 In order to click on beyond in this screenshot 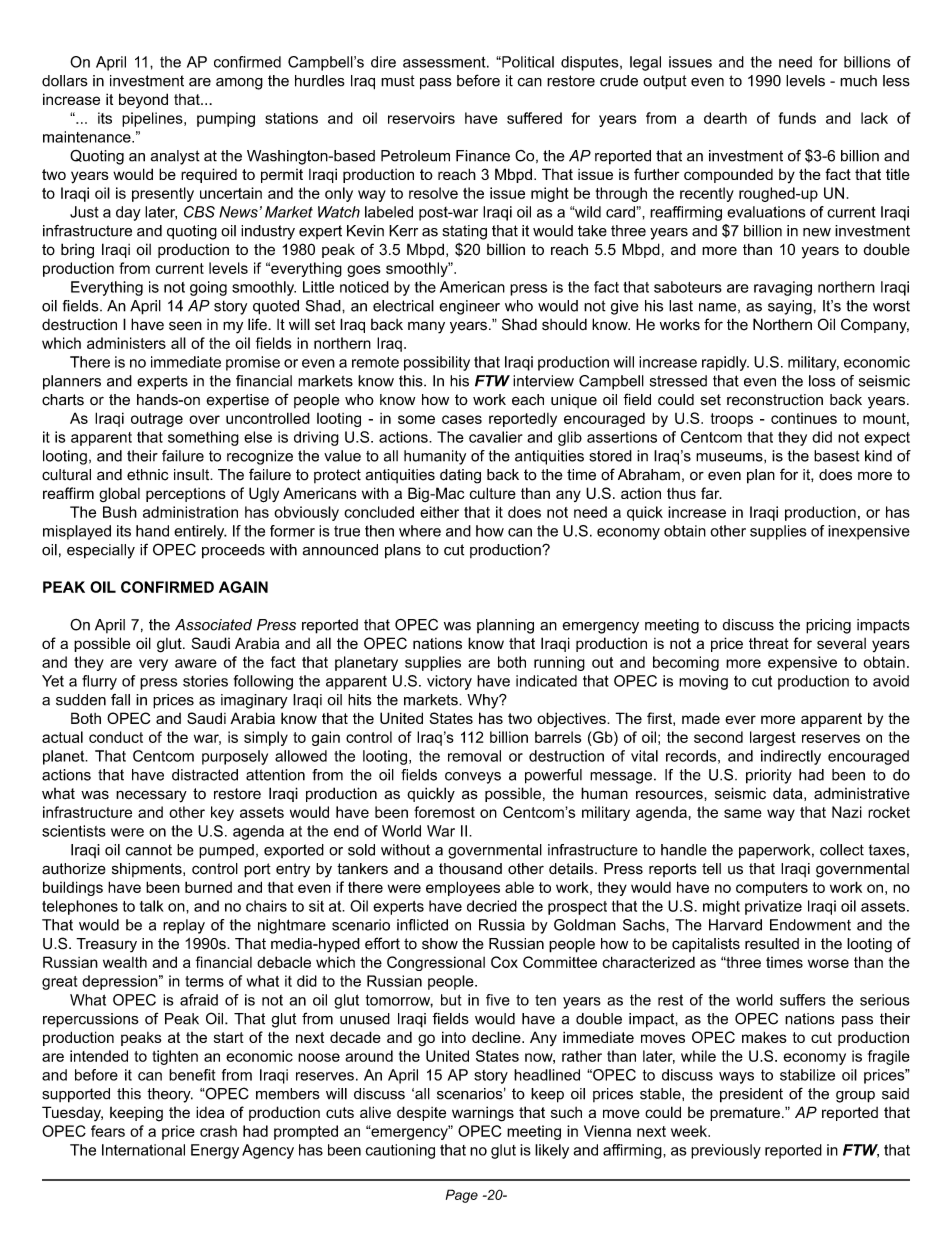, I will do `click(143, 100)`.
